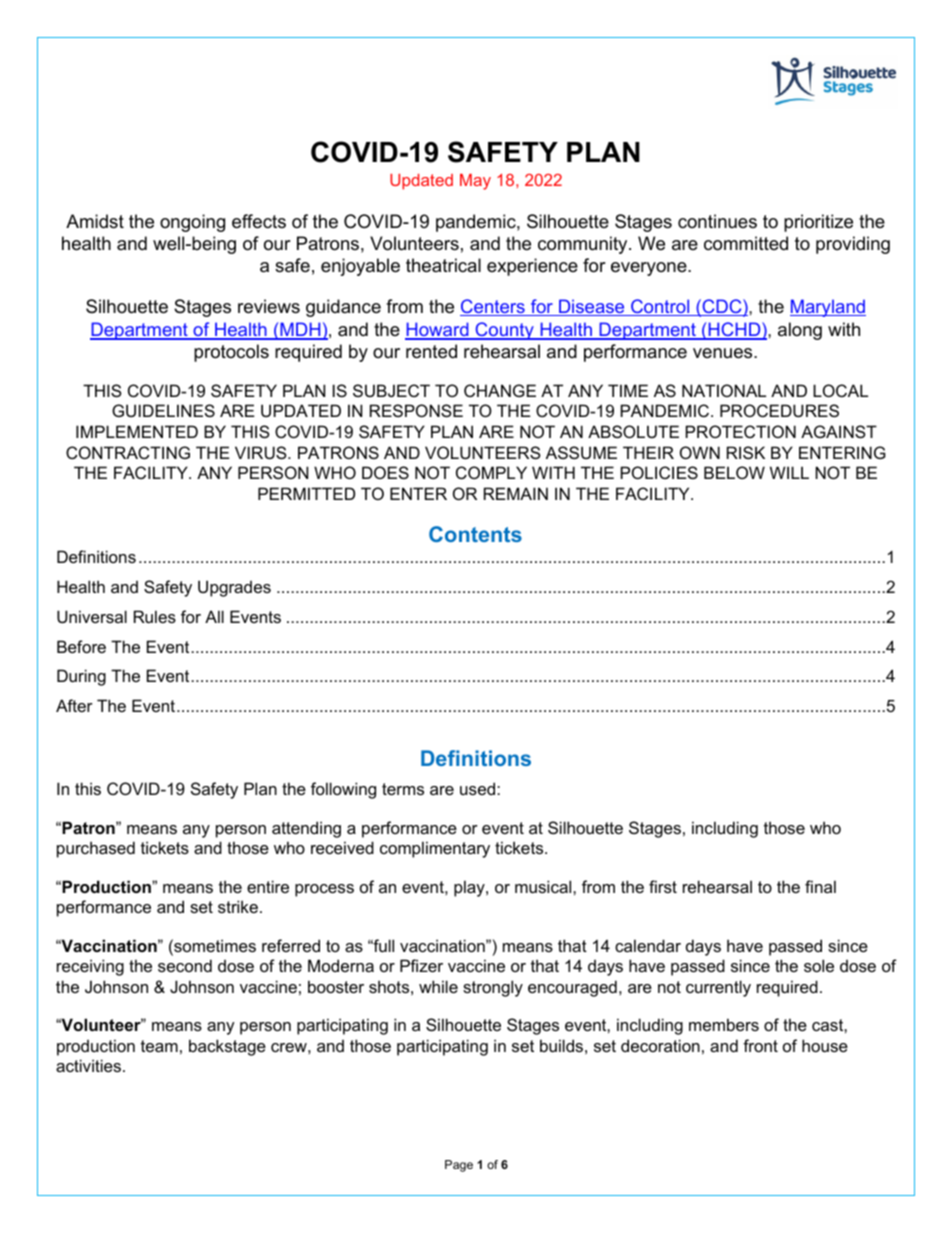 Image resolution: width=952 pixels, height=1233 pixels. Describe the element at coordinates (820, 886) in the screenshot. I see `final` at that location.
